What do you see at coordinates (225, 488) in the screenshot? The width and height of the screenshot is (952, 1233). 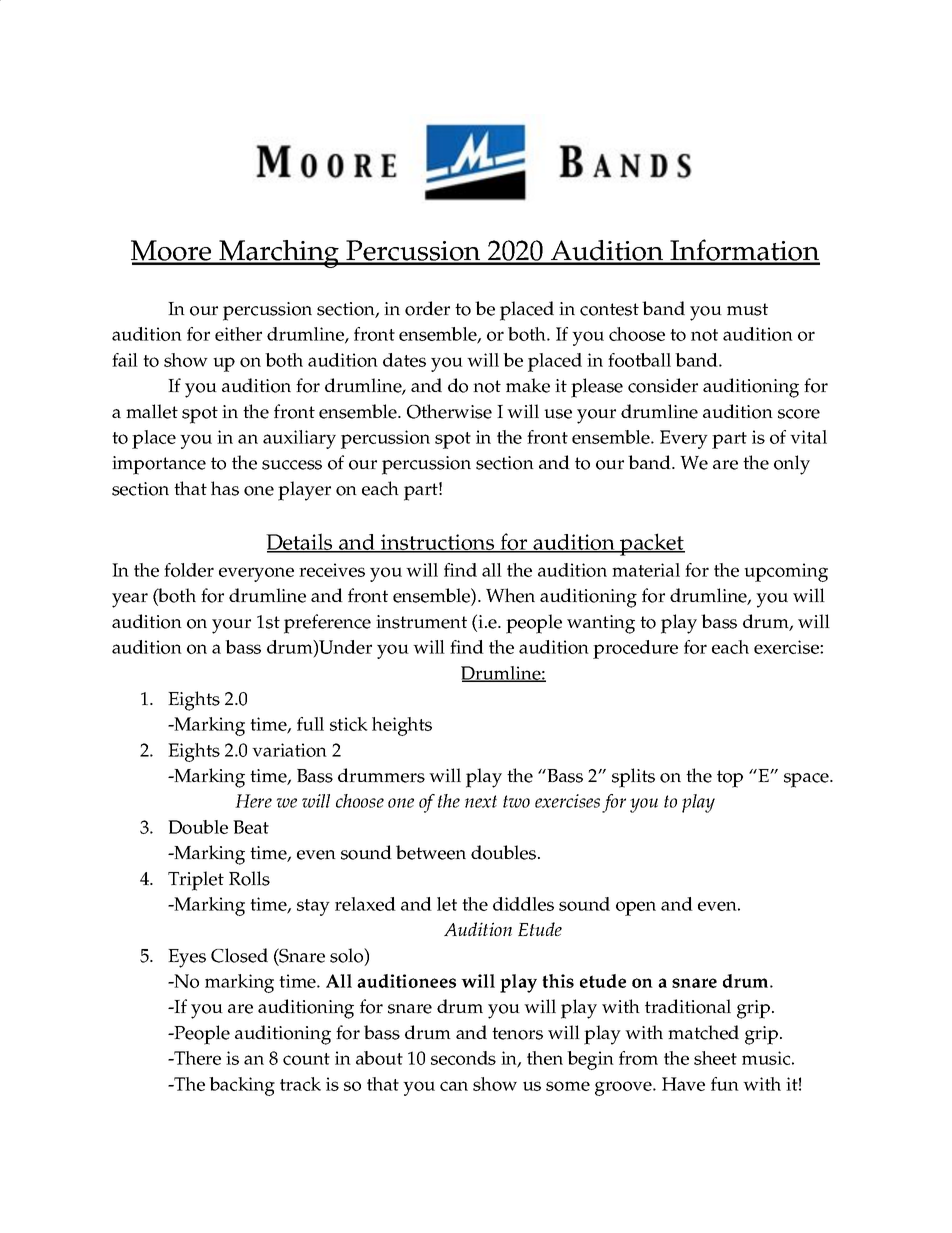 I see `has` at bounding box center [225, 488].
